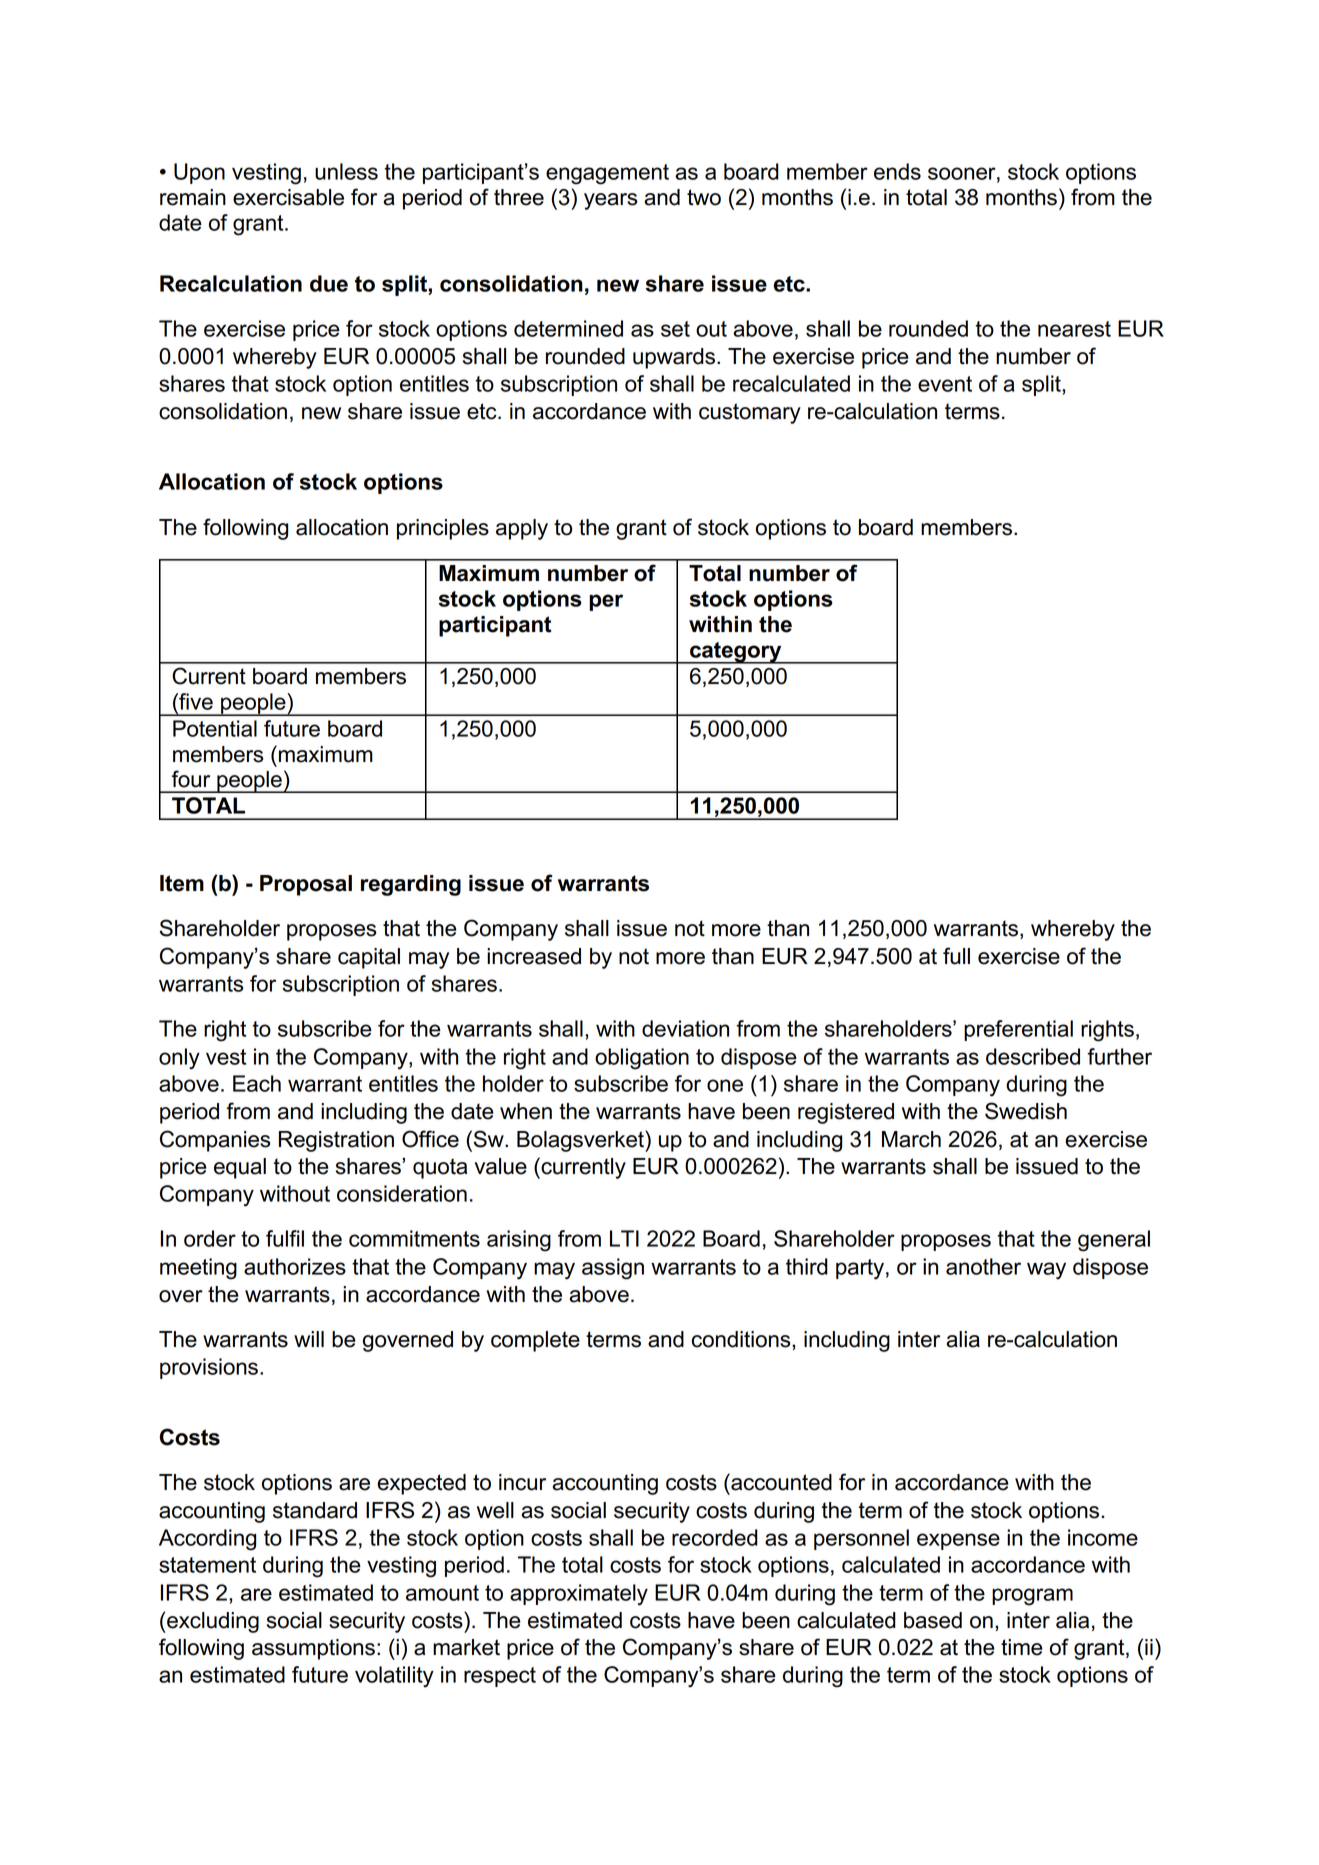 This document has height=1865, width=1319. I want to click on ends, so click(897, 171).
